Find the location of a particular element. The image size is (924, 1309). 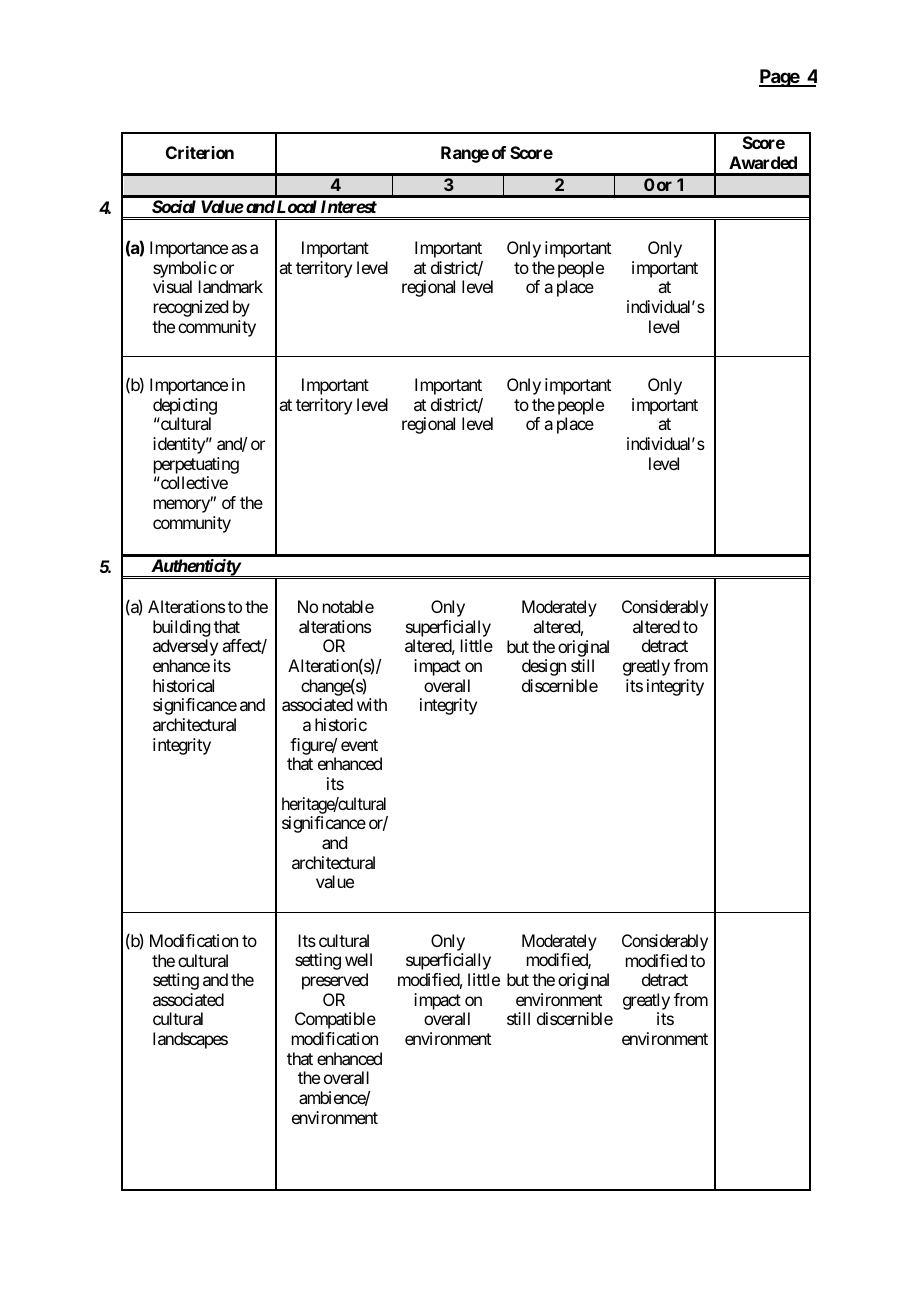

well is located at coordinates (358, 959).
